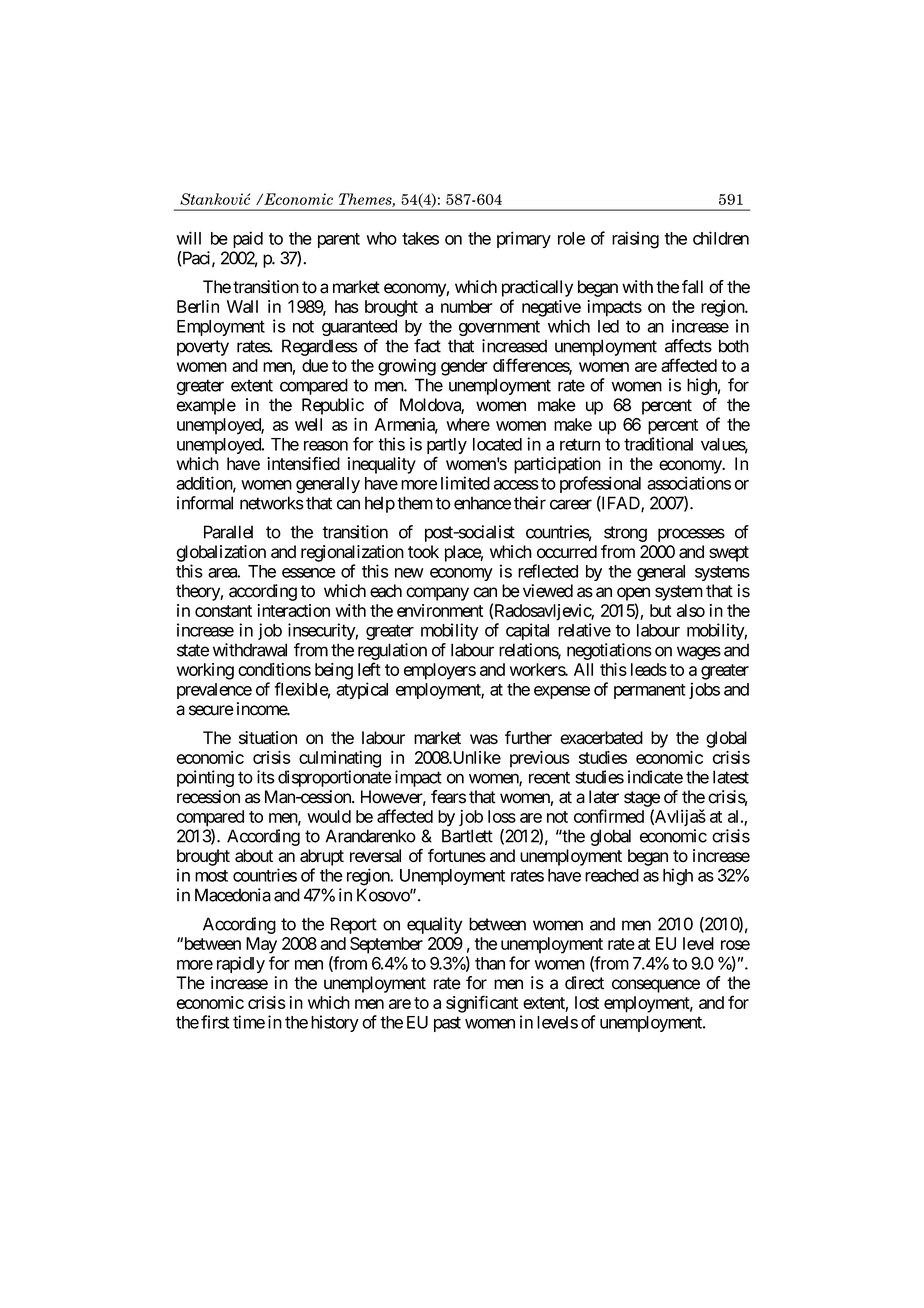  Describe the element at coordinates (248, 239) in the screenshot. I see `paid` at that location.
